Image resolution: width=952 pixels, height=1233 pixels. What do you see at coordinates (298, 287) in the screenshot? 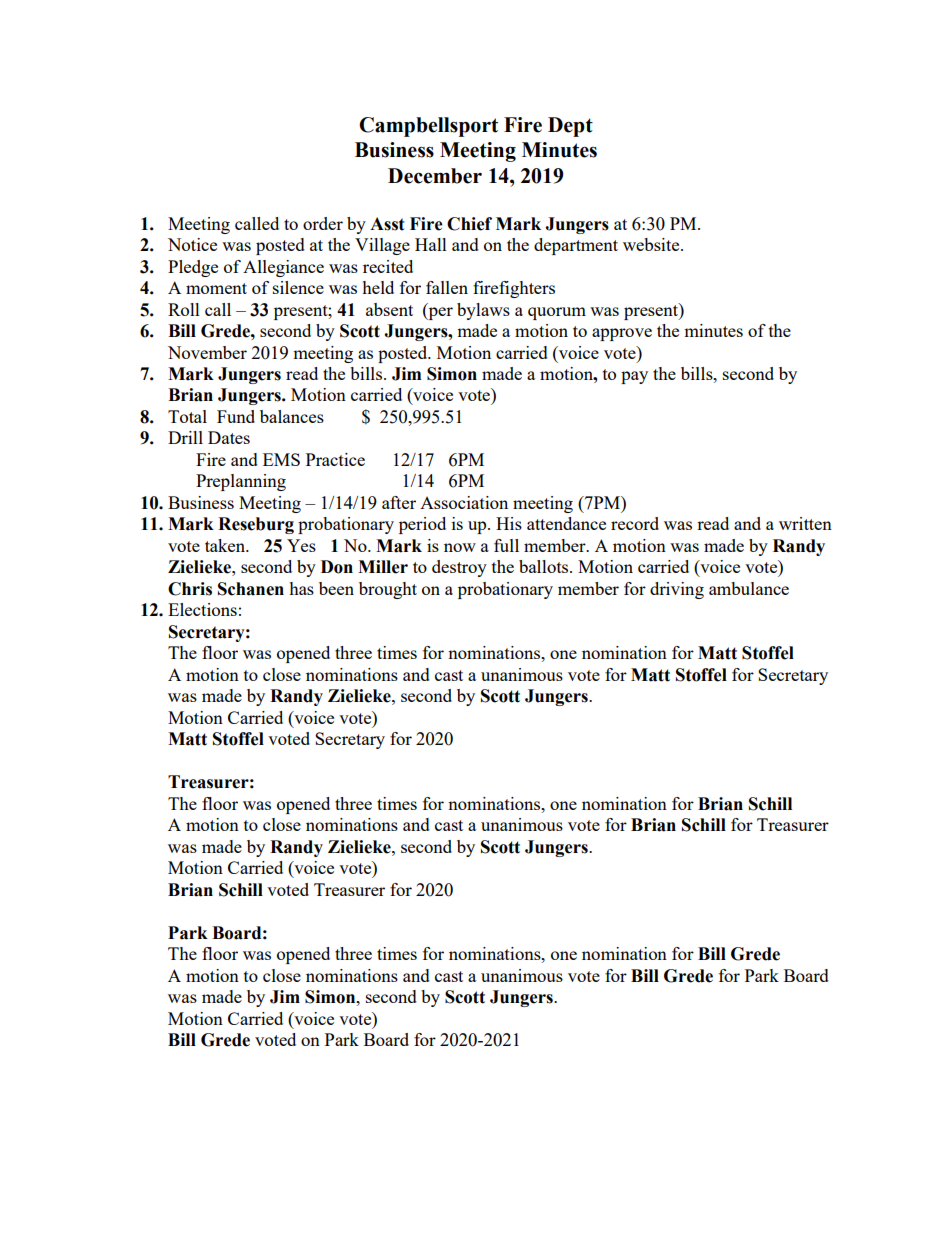
I see `silence` at bounding box center [298, 287].
